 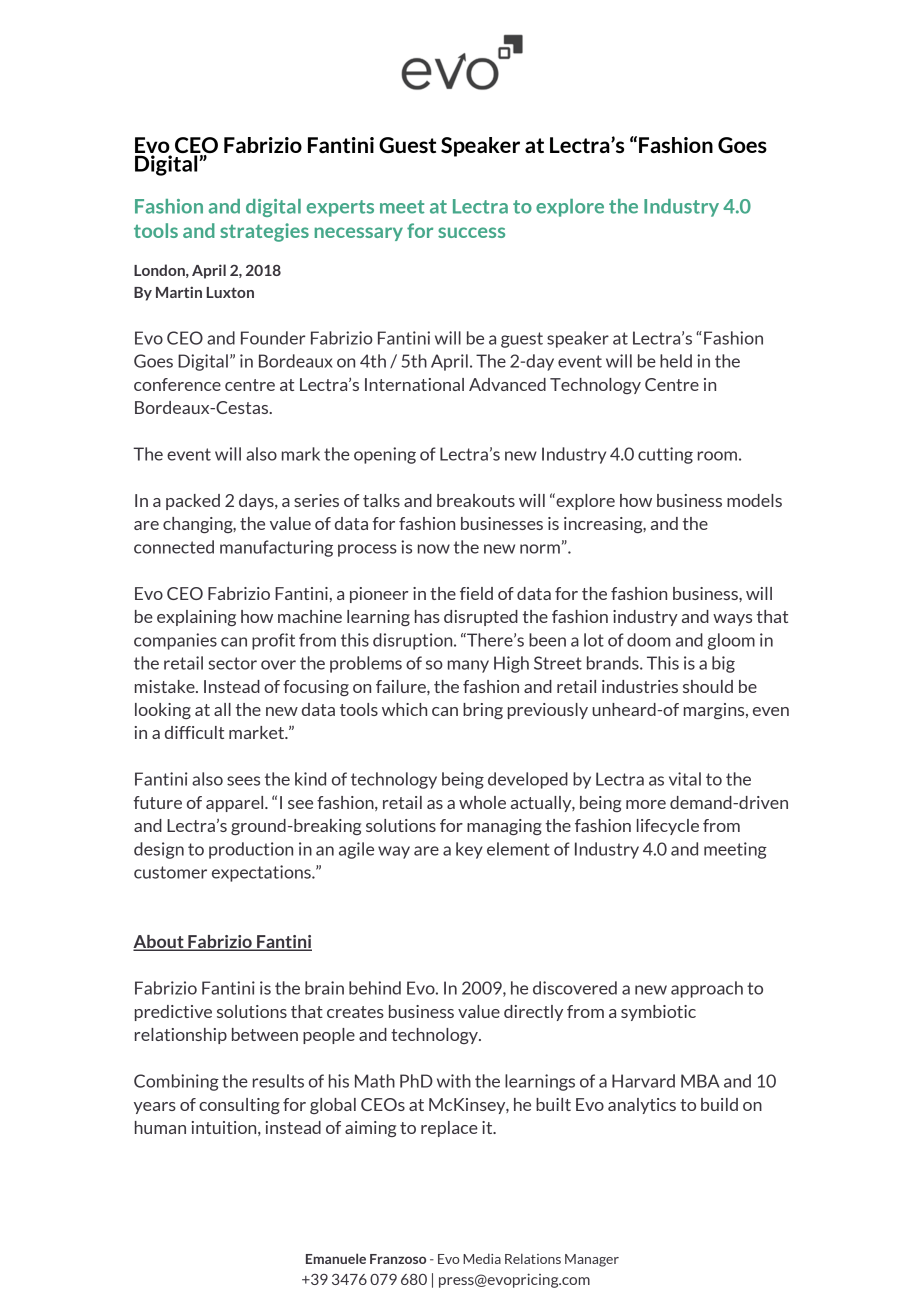 I want to click on bring, so click(x=483, y=711).
